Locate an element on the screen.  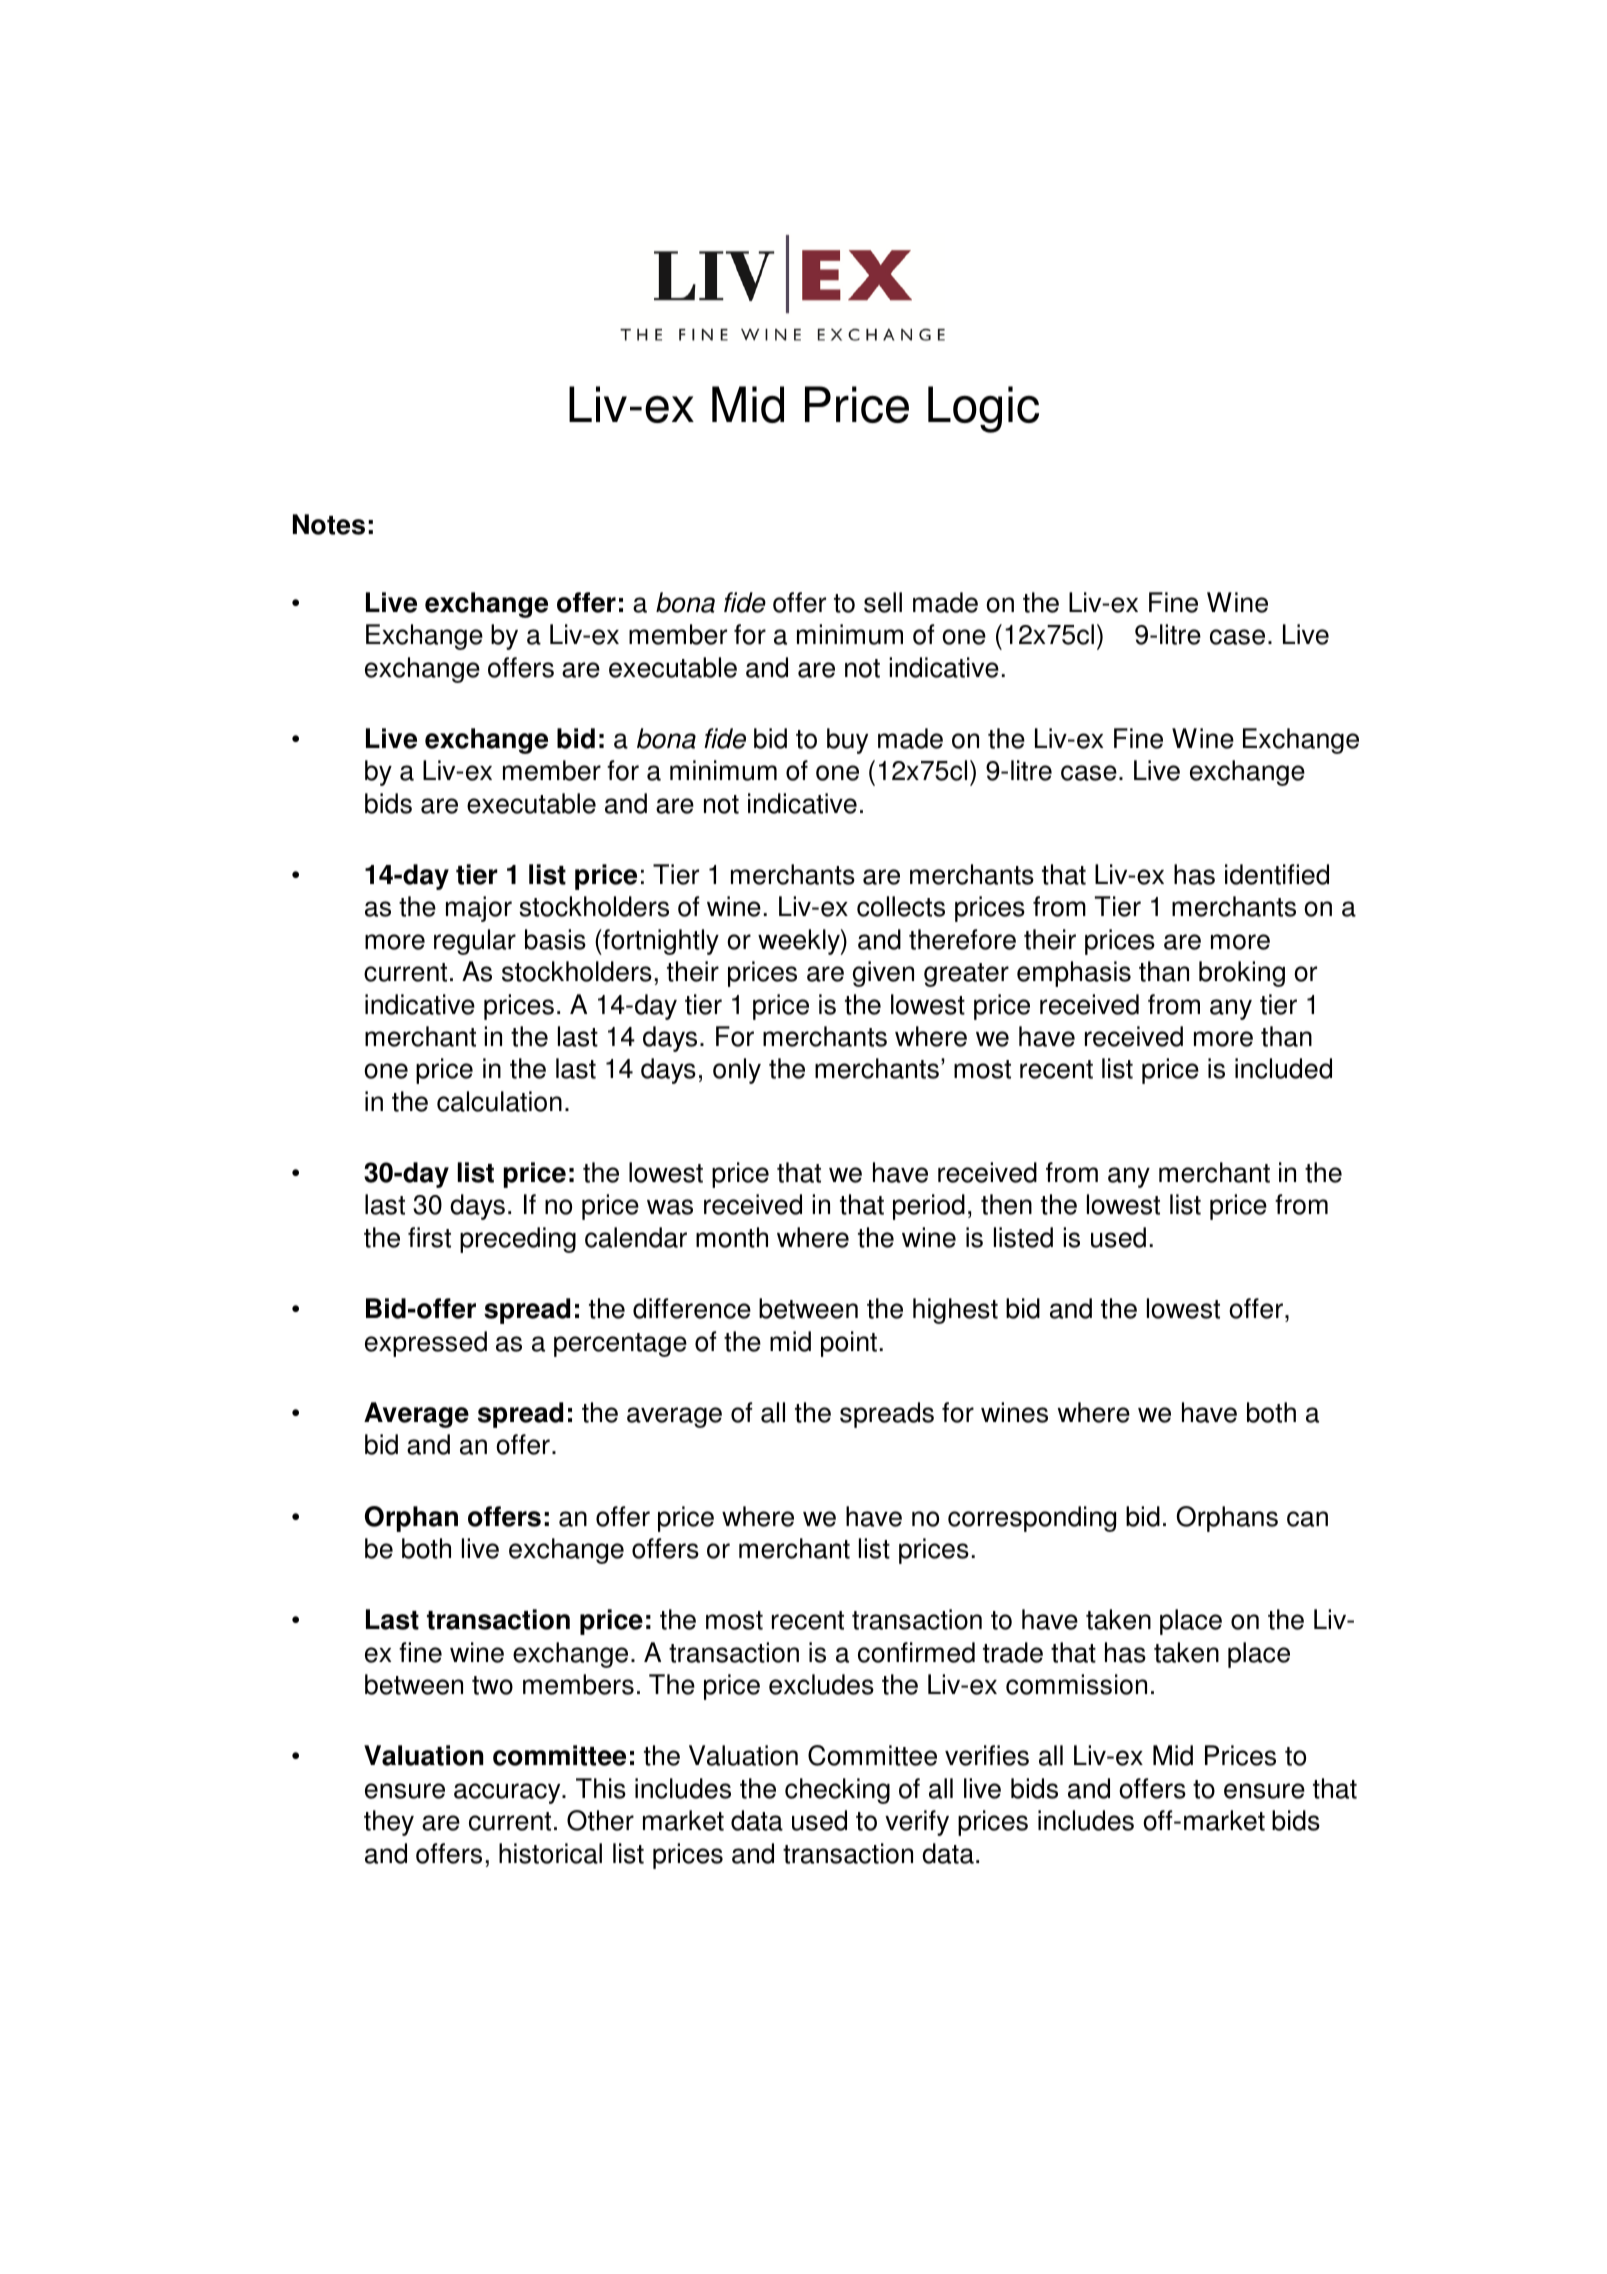
calculation is located at coordinates (499, 1101).
